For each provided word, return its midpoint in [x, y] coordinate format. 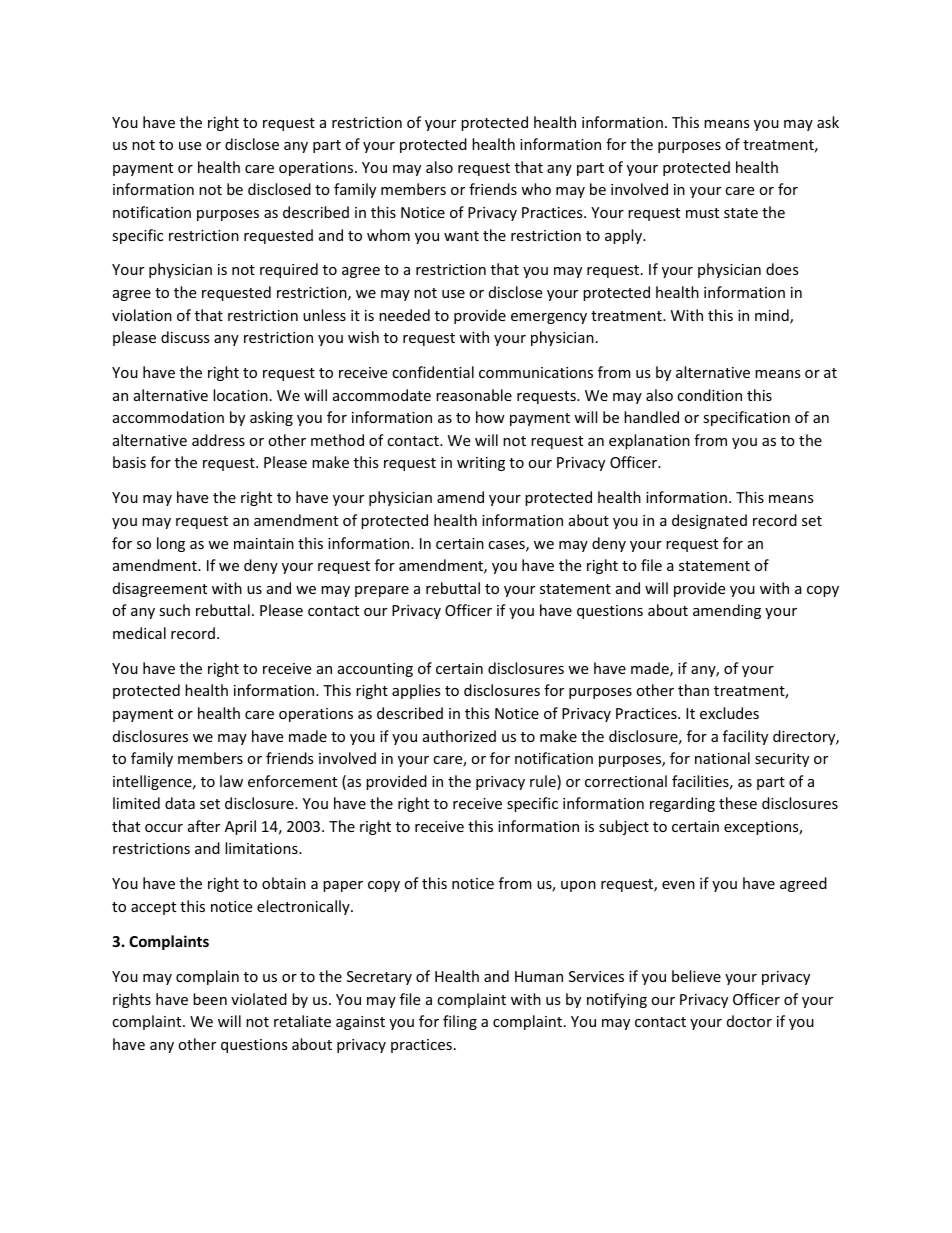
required [289, 270]
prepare [382, 591]
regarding [682, 804]
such [174, 610]
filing [460, 1022]
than [693, 690]
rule [544, 782]
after [204, 826]
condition [709, 395]
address [218, 440]
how [490, 417]
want [461, 236]
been [210, 999]
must [702, 213]
